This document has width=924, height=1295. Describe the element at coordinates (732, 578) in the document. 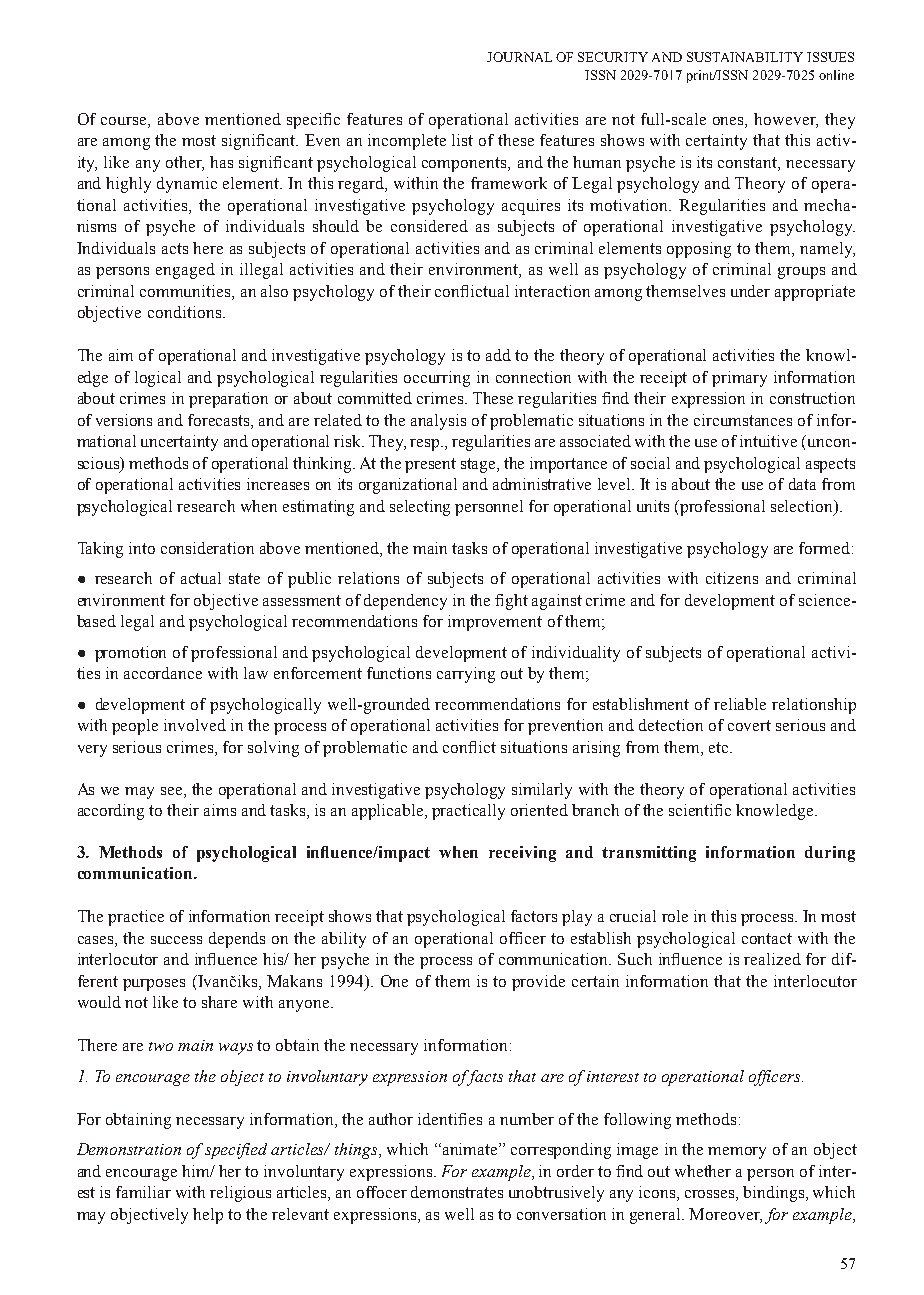

I see `citizens` at that location.
